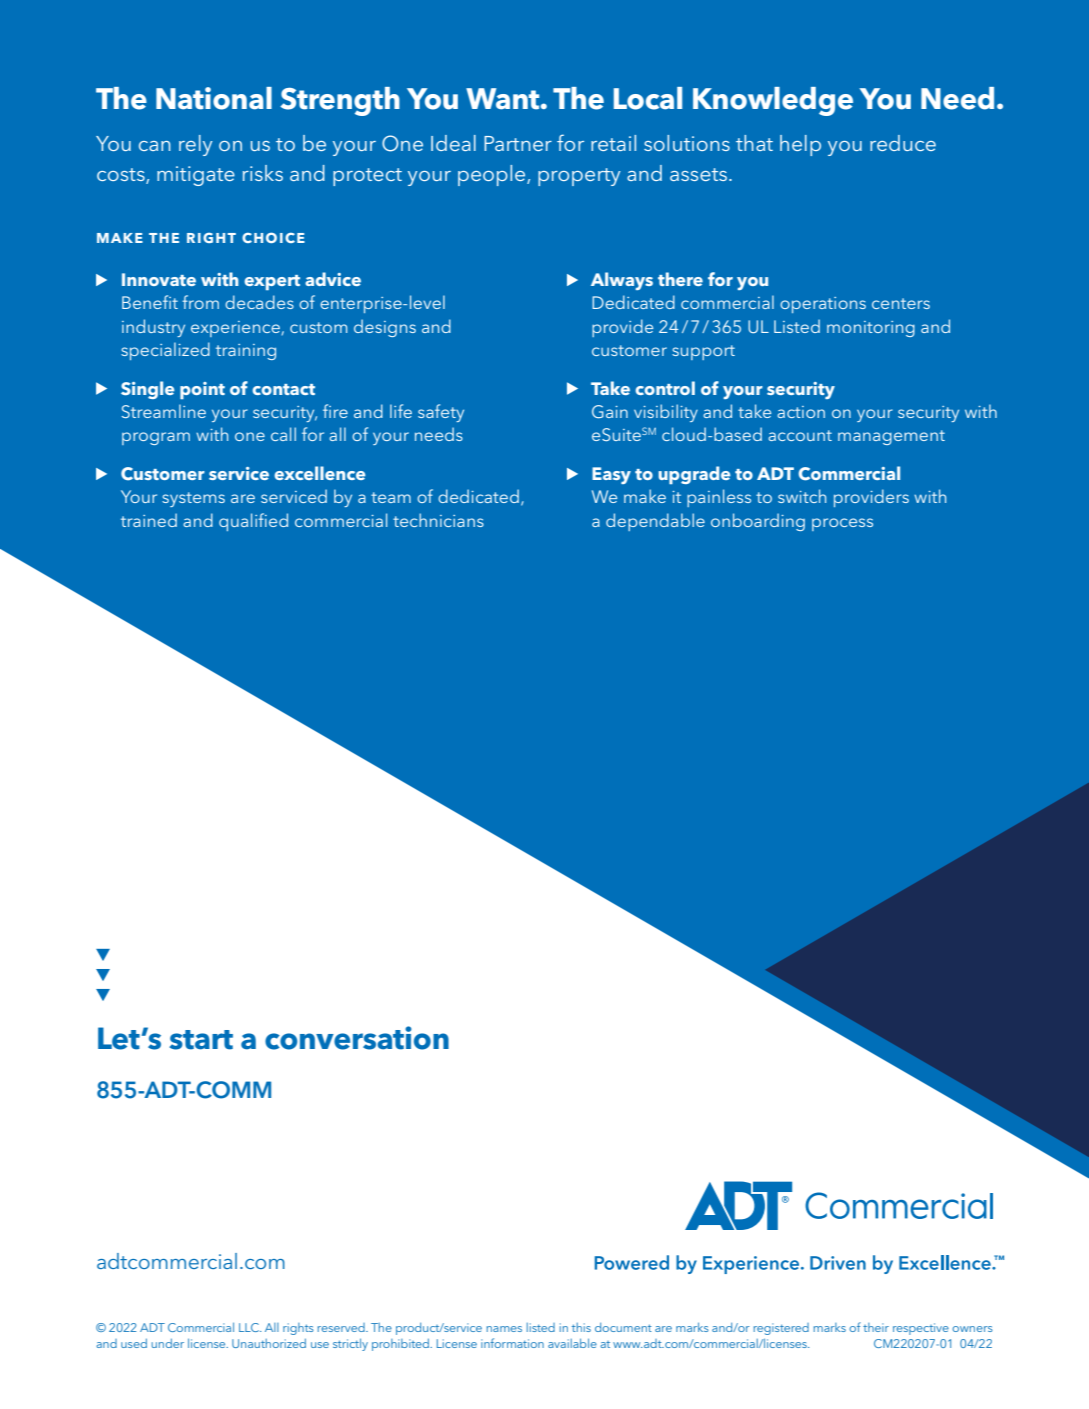 This screenshot has width=1089, height=1409. I want to click on LLC, so click(250, 1327).
